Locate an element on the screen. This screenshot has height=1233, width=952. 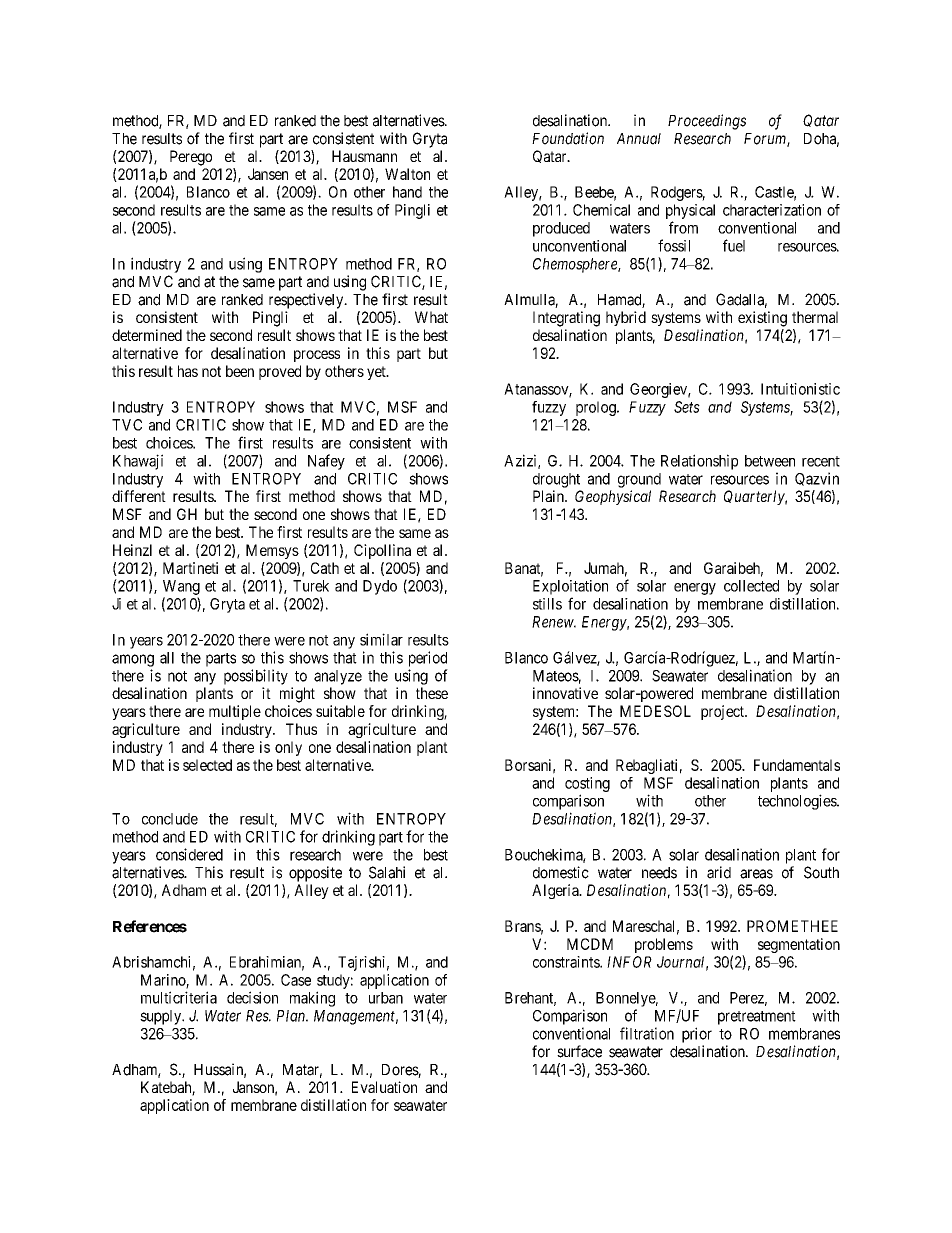
Perego is located at coordinates (191, 158).
